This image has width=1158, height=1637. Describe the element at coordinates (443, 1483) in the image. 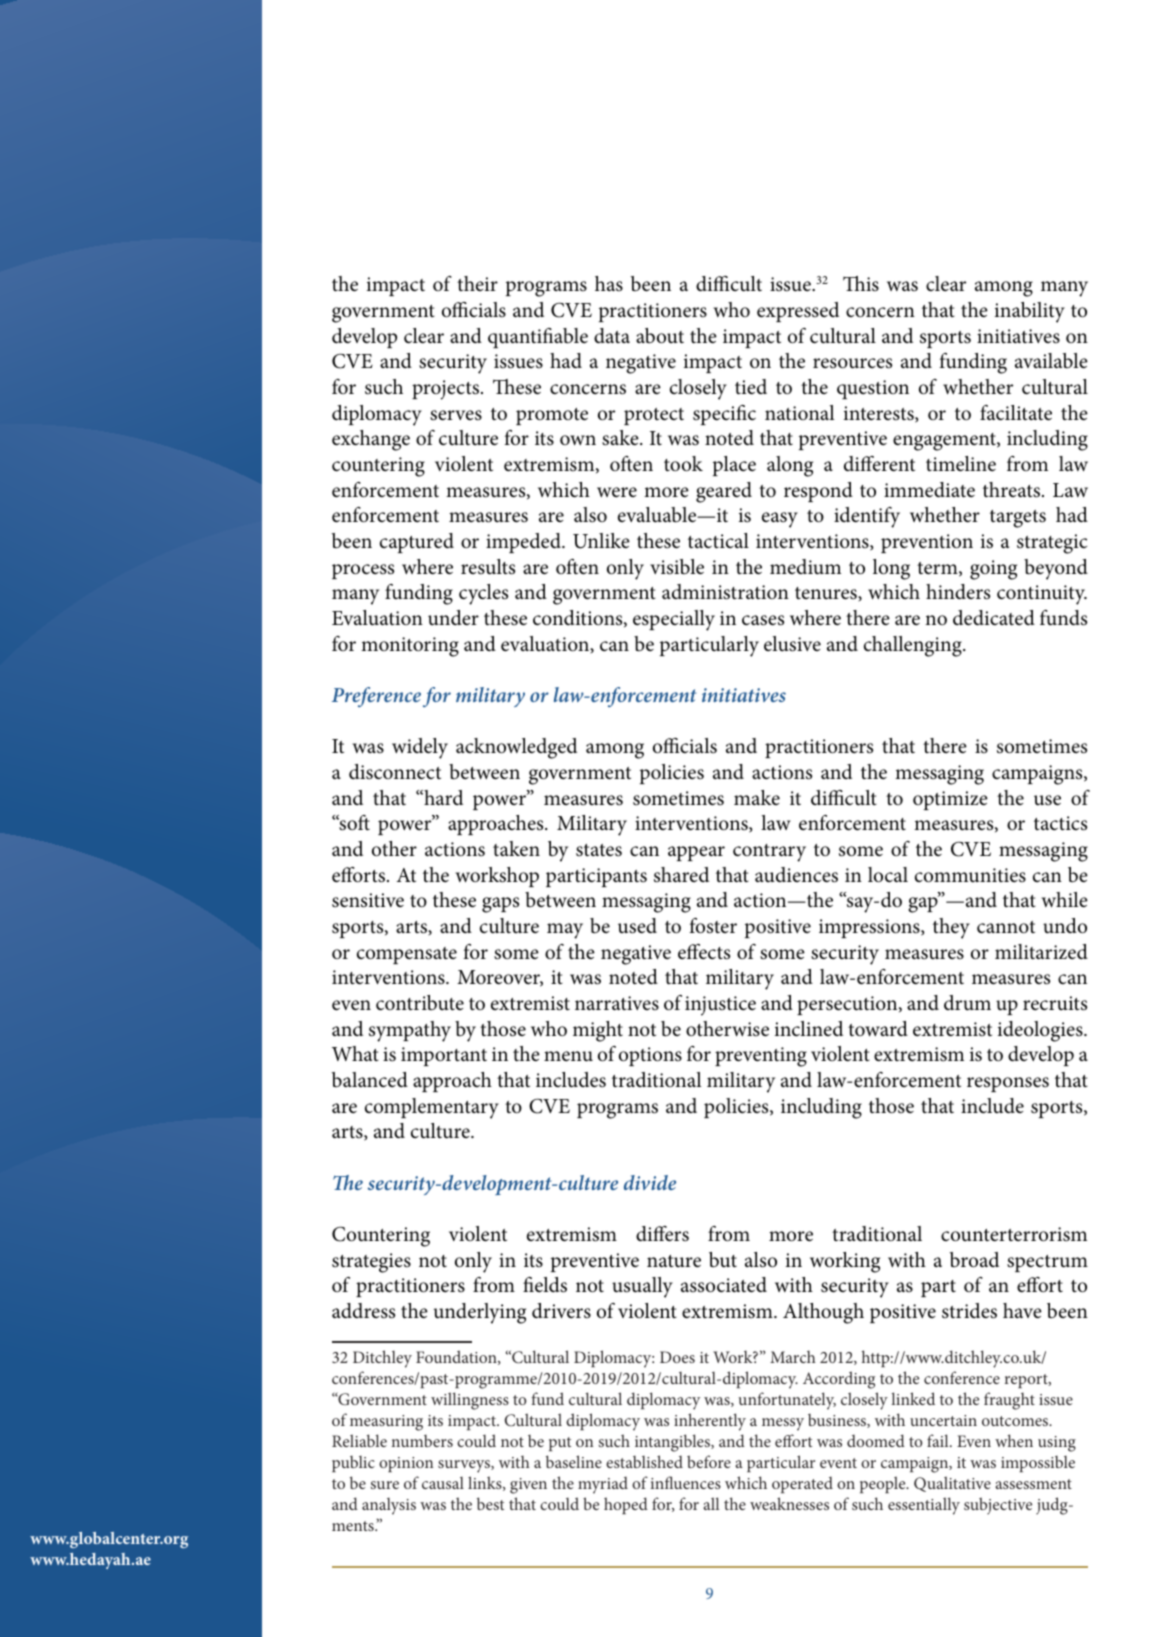

I see `causal` at that location.
